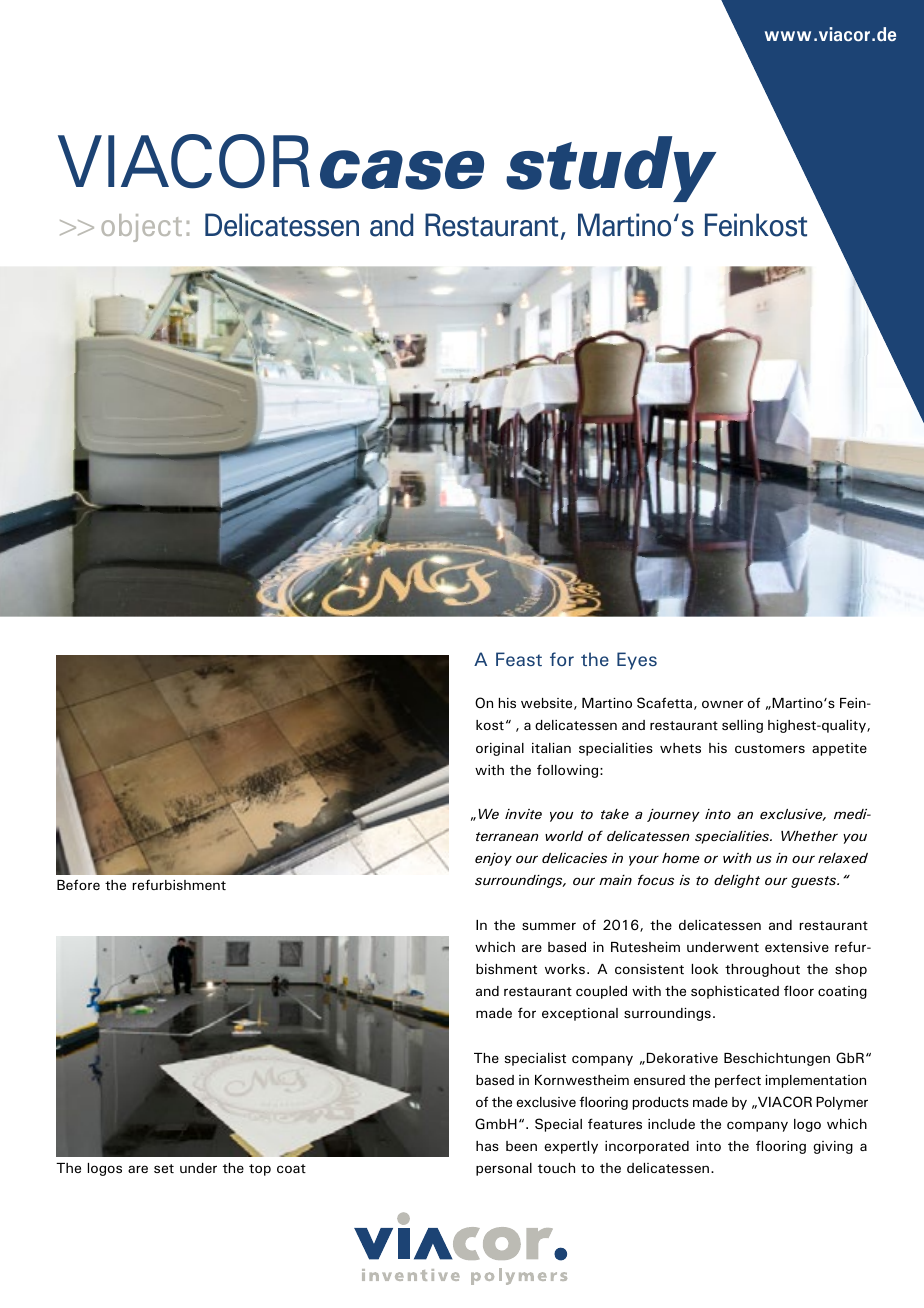  I want to click on set, so click(164, 1168).
